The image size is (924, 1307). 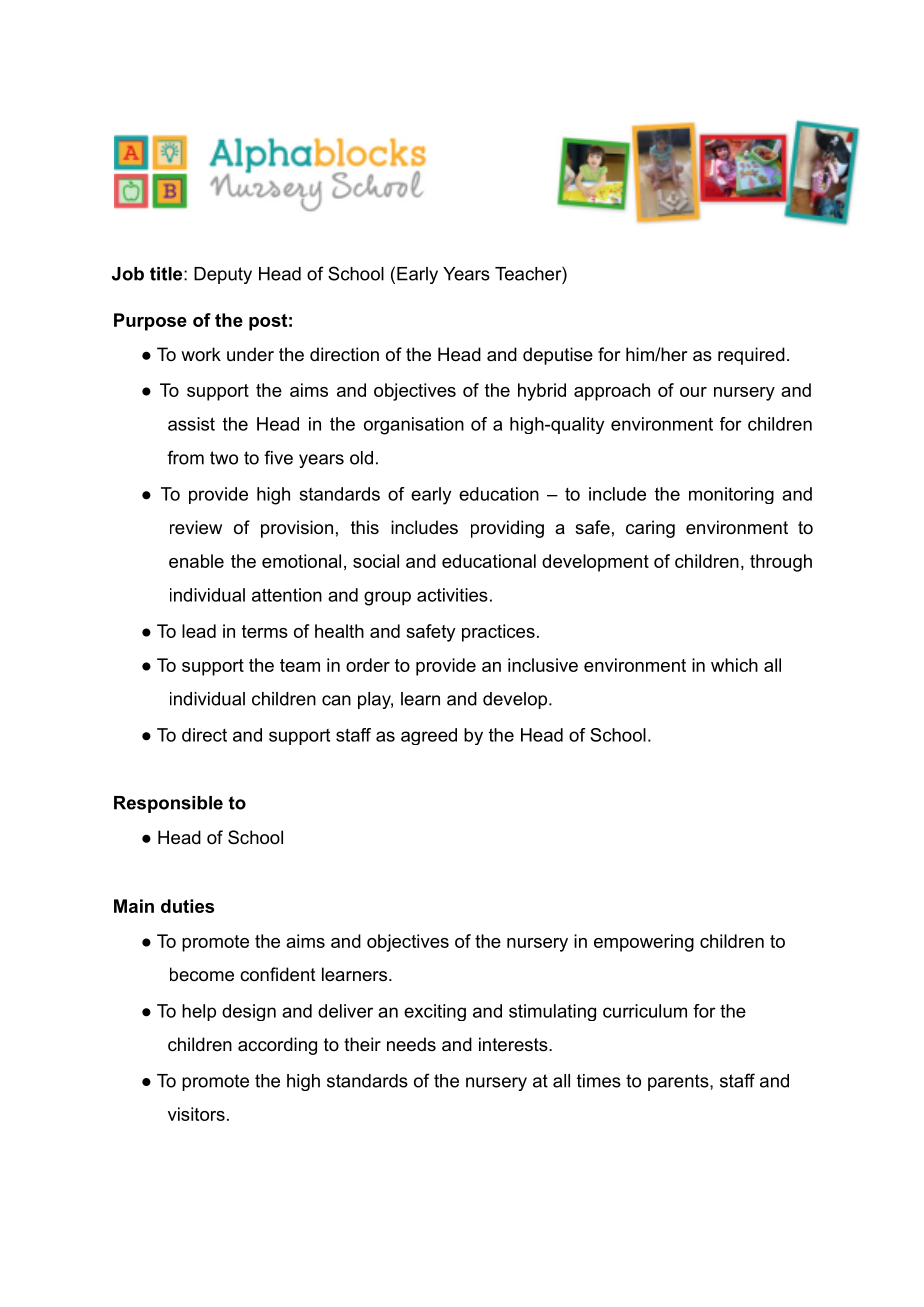 I want to click on empowering, so click(x=644, y=943).
